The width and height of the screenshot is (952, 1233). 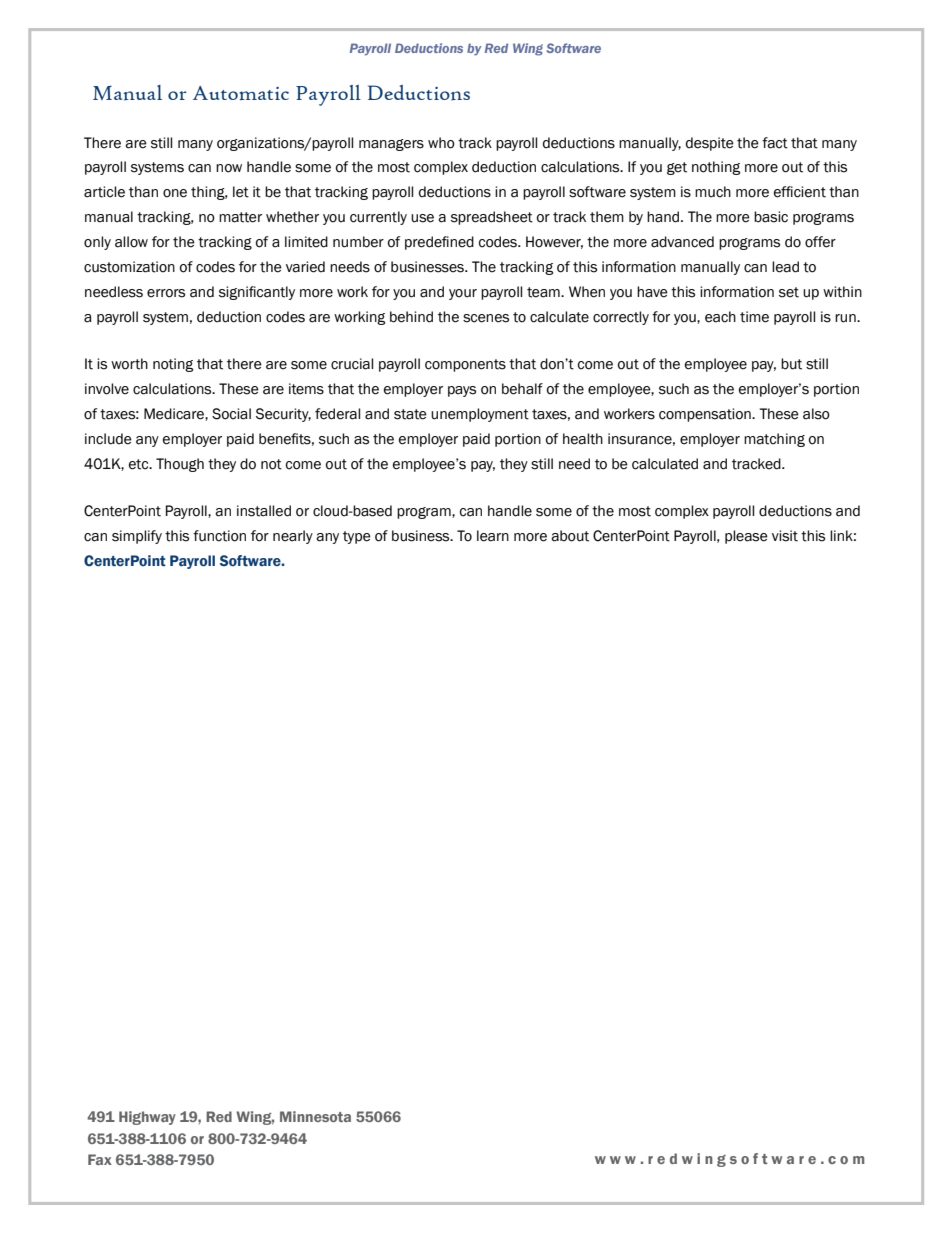 I want to click on Automatic, so click(x=241, y=93).
